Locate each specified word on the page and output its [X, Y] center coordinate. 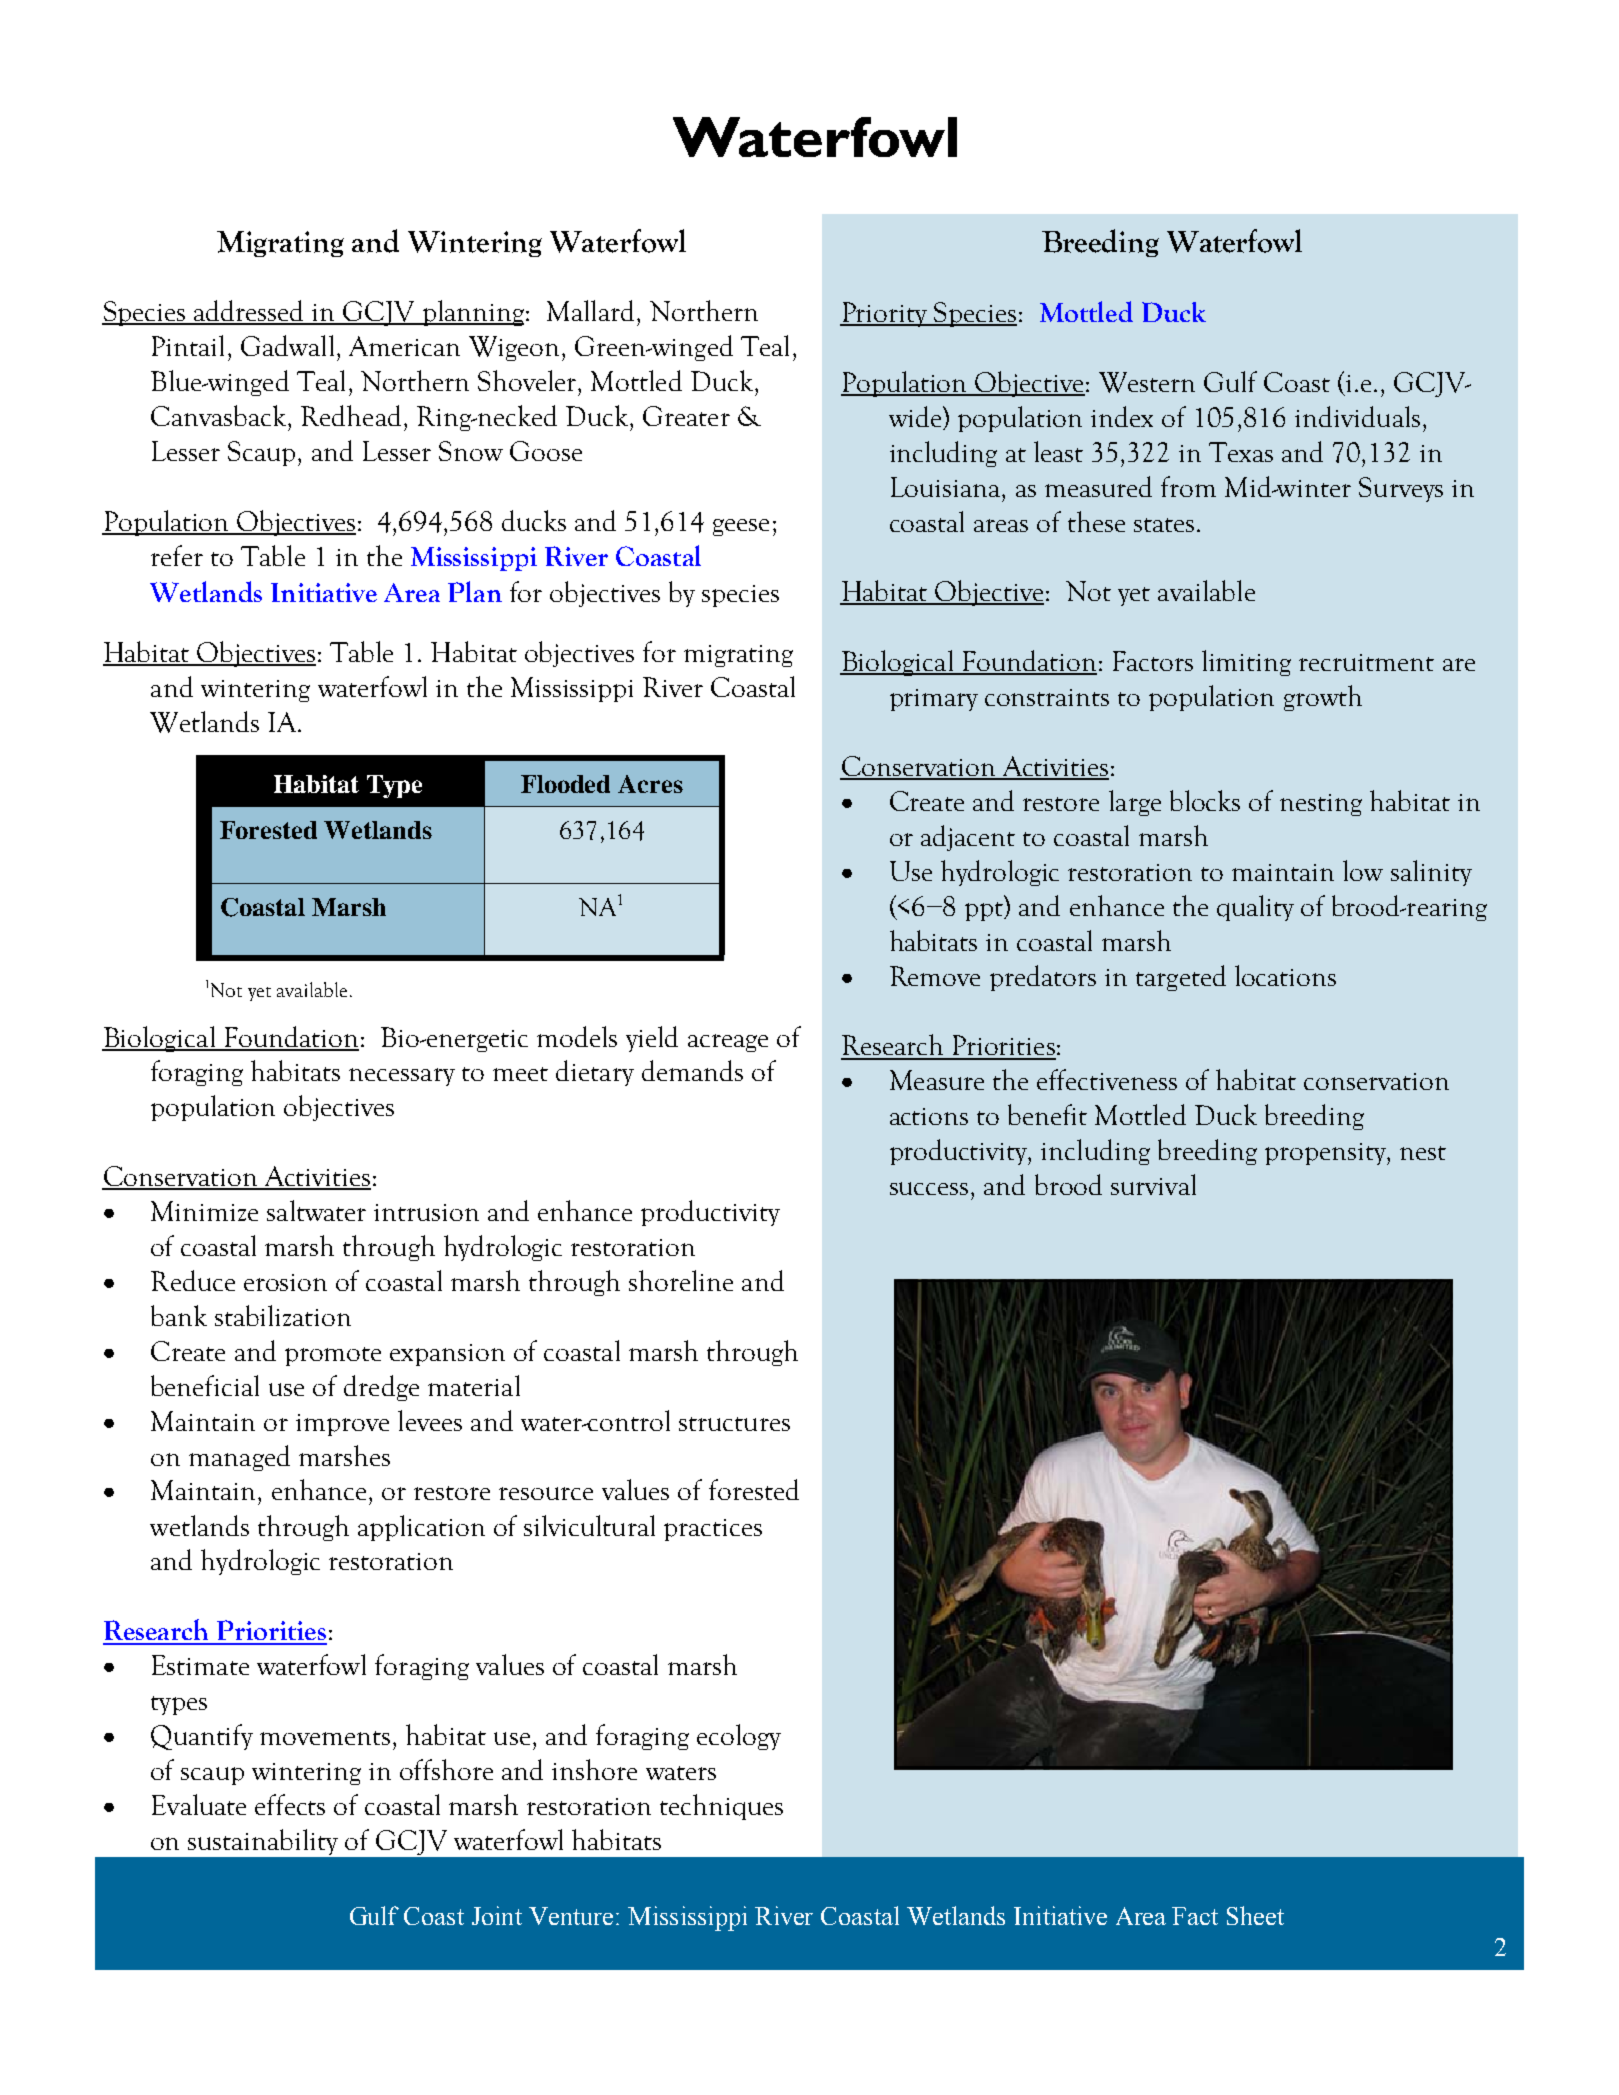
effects [290, 1804]
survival [1153, 1184]
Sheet [1255, 1915]
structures [734, 1424]
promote [333, 1356]
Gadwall [287, 345]
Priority [885, 314]
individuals [1357, 416]
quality [1255, 908]
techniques [721, 1807]
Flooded [565, 784]
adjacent [968, 838]
